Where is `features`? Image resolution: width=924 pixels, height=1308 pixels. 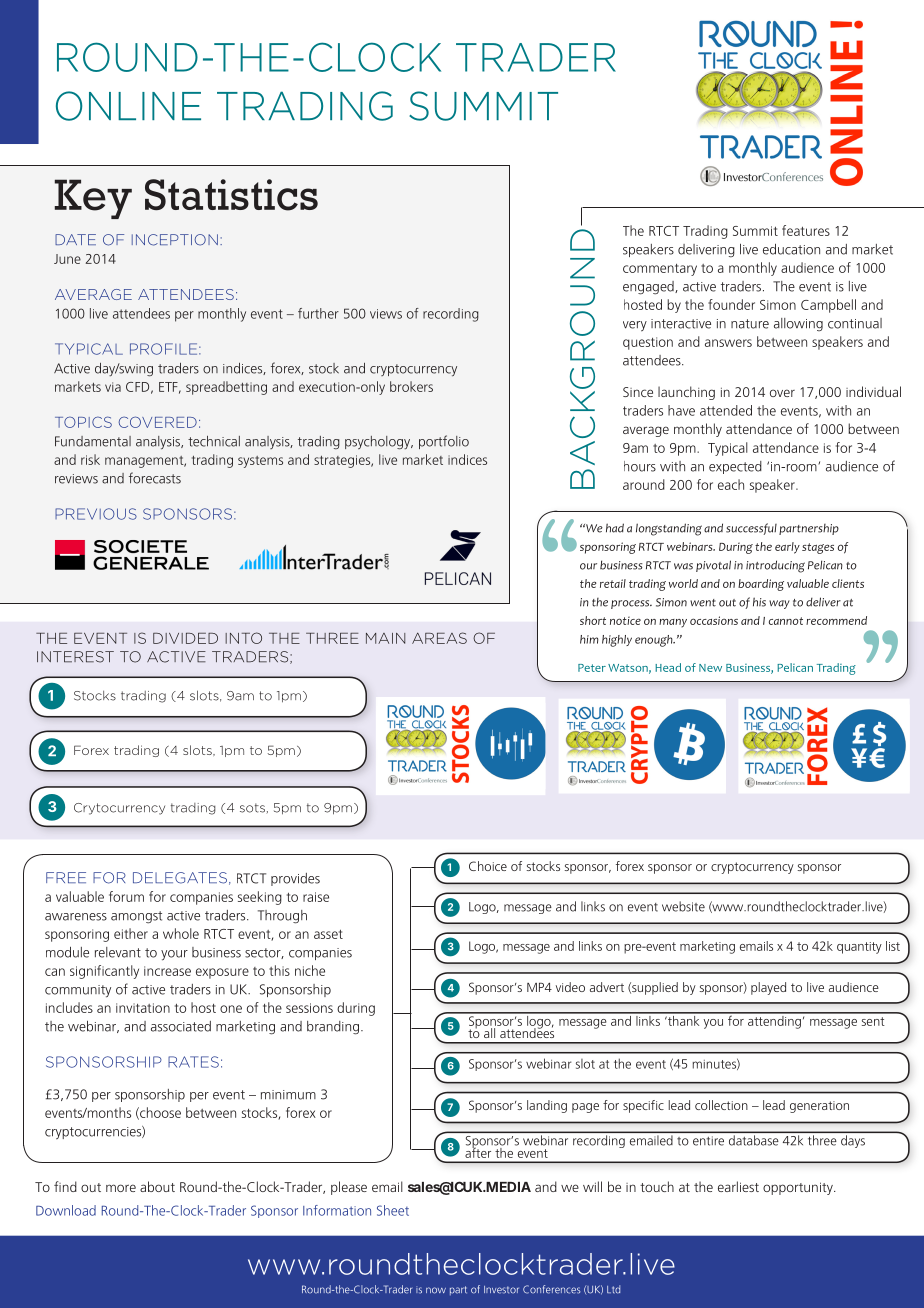 features is located at coordinates (806, 230).
